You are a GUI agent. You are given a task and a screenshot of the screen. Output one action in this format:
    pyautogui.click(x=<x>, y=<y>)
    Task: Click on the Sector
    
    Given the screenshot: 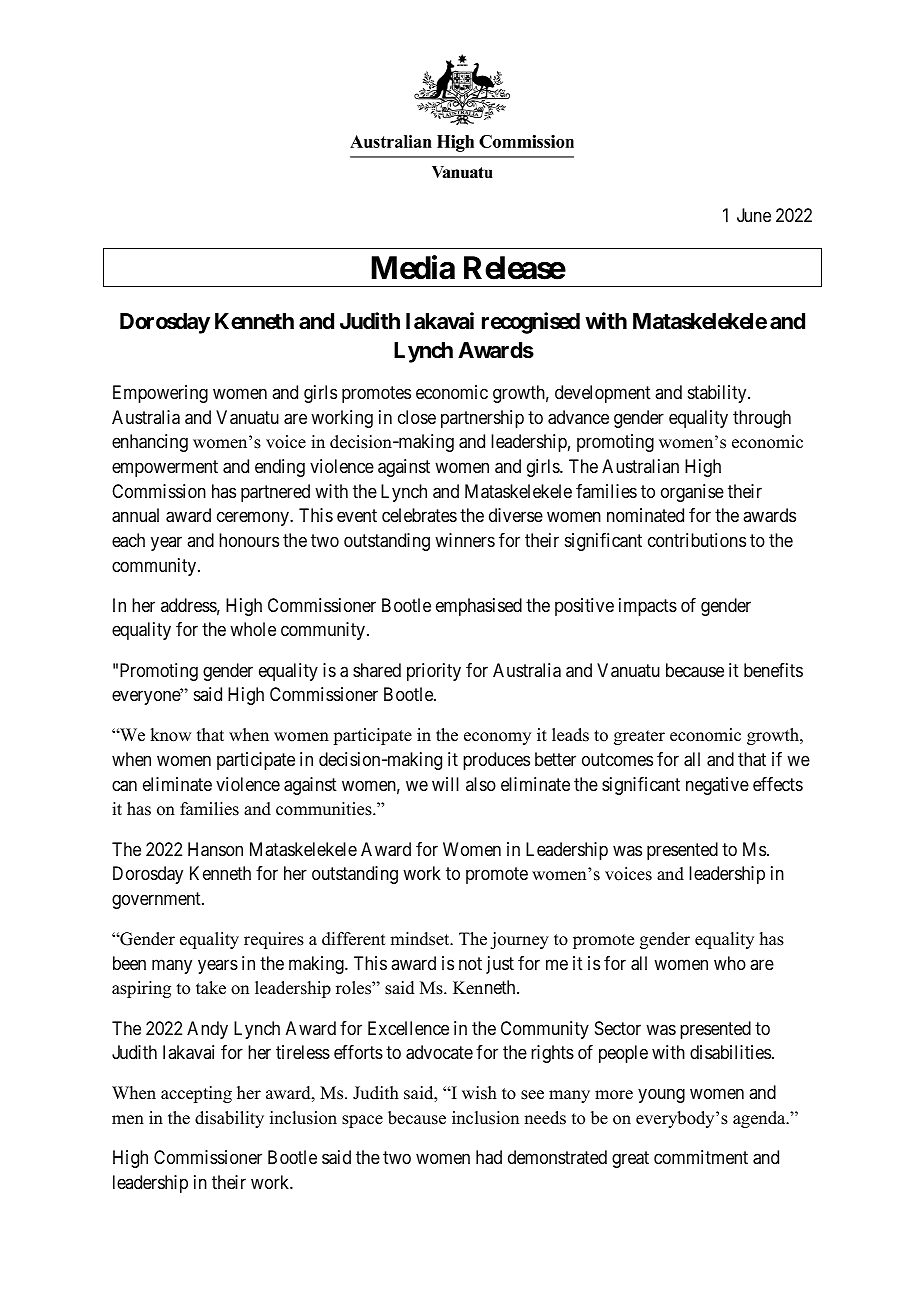 What is the action you would take?
    pyautogui.click(x=618, y=1028)
